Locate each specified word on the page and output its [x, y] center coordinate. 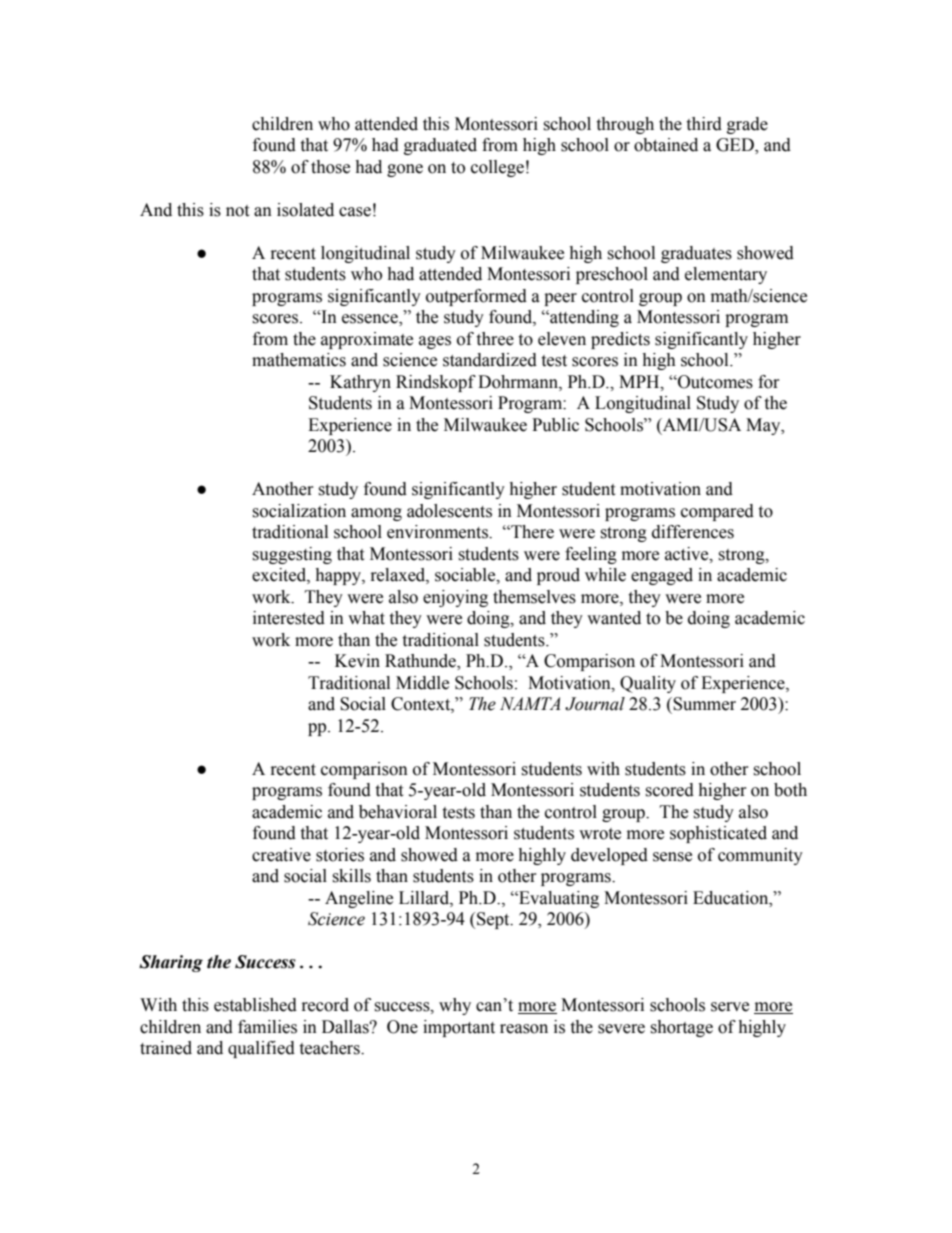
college [497, 168]
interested [289, 618]
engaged [662, 576]
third [704, 124]
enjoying [455, 598]
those [330, 167]
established [255, 1005]
